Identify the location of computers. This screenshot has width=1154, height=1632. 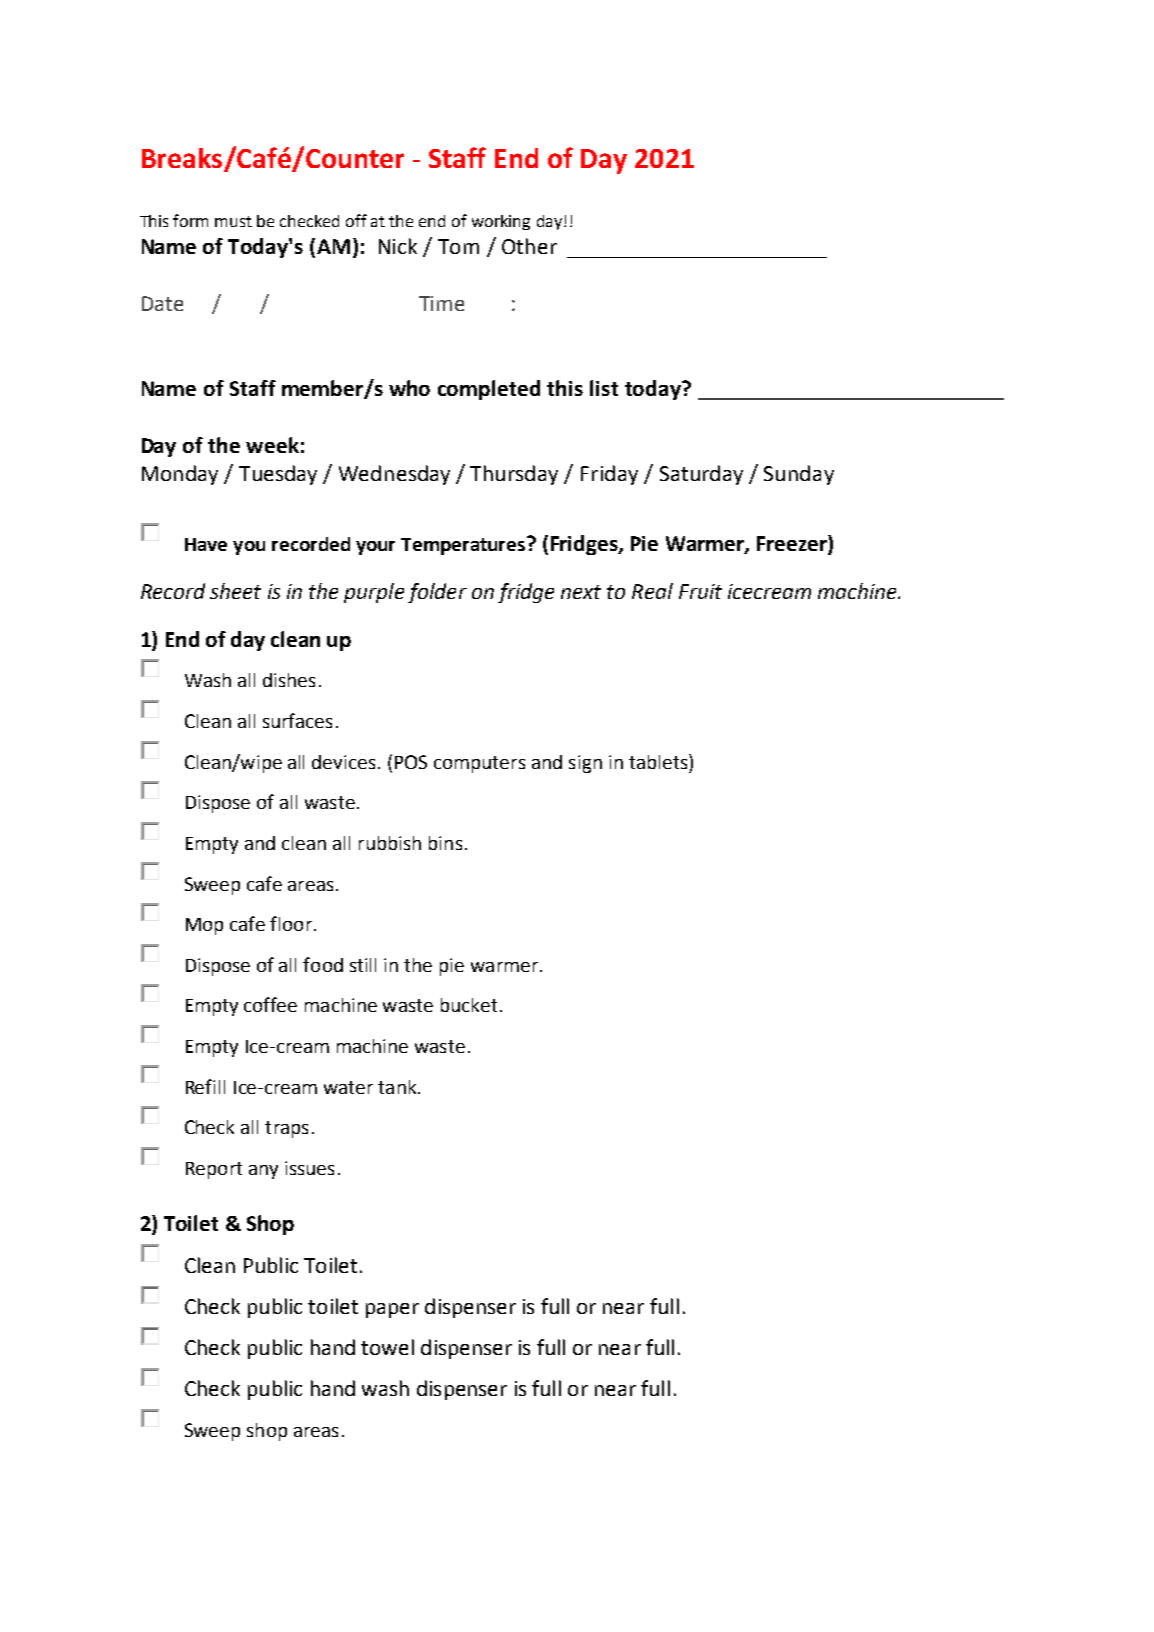
(479, 764).
